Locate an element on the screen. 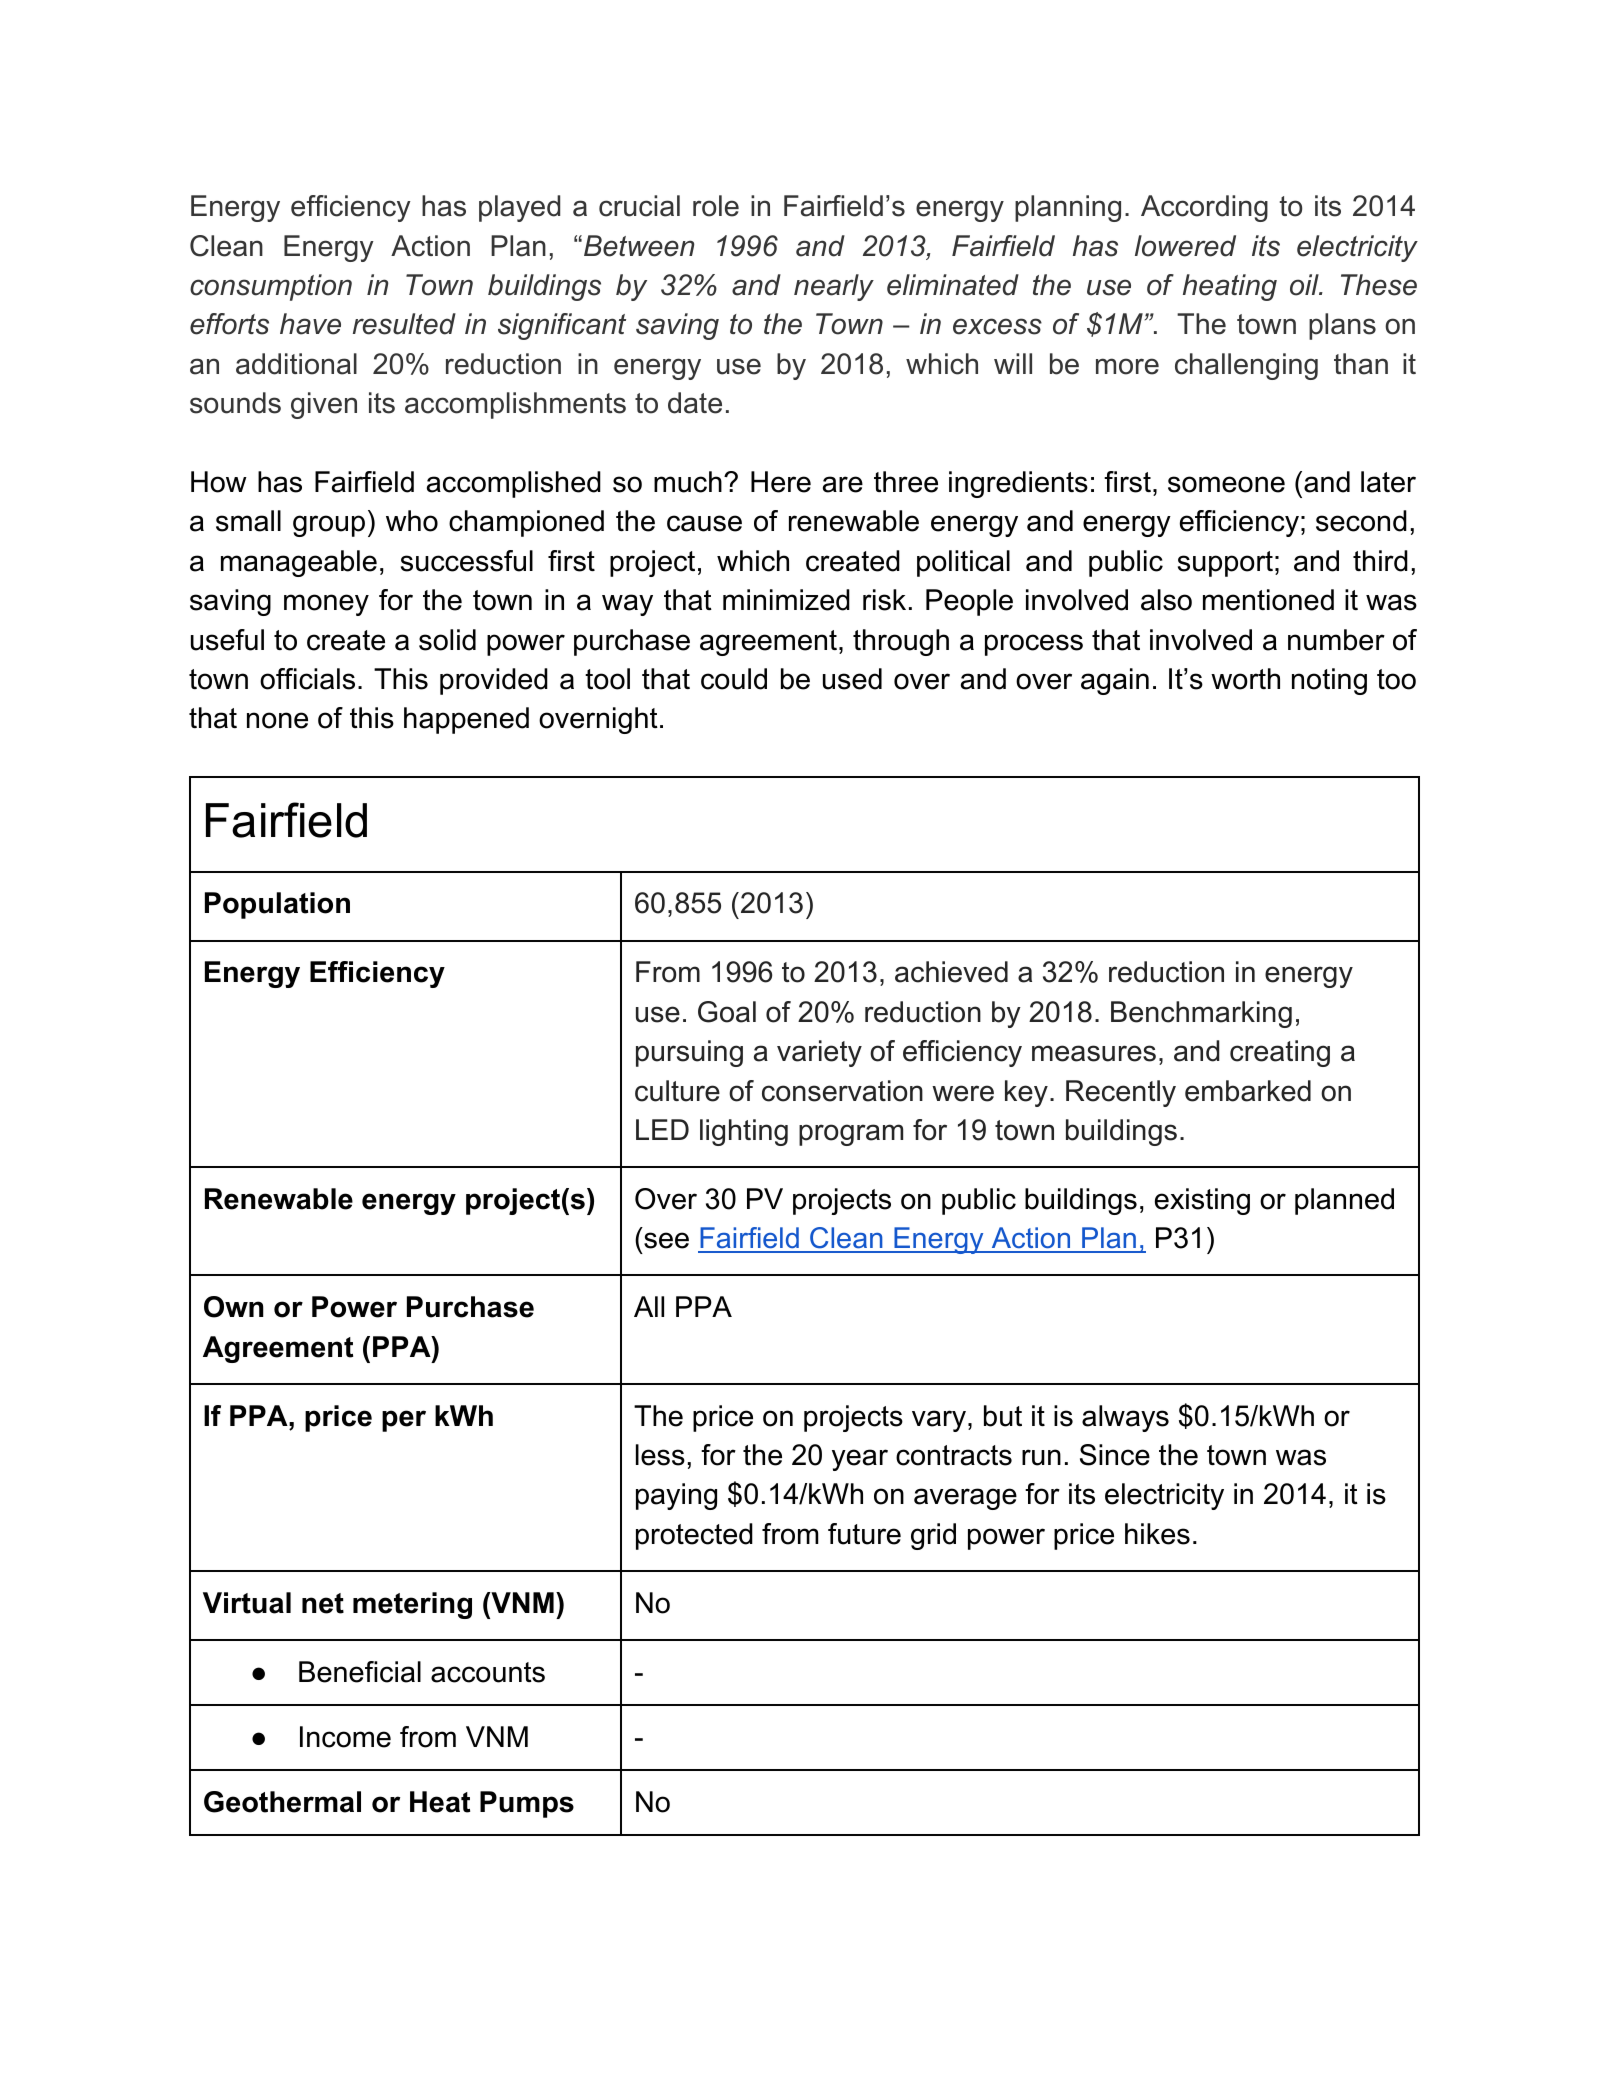 The image size is (1607, 2080). oil is located at coordinates (1305, 285).
